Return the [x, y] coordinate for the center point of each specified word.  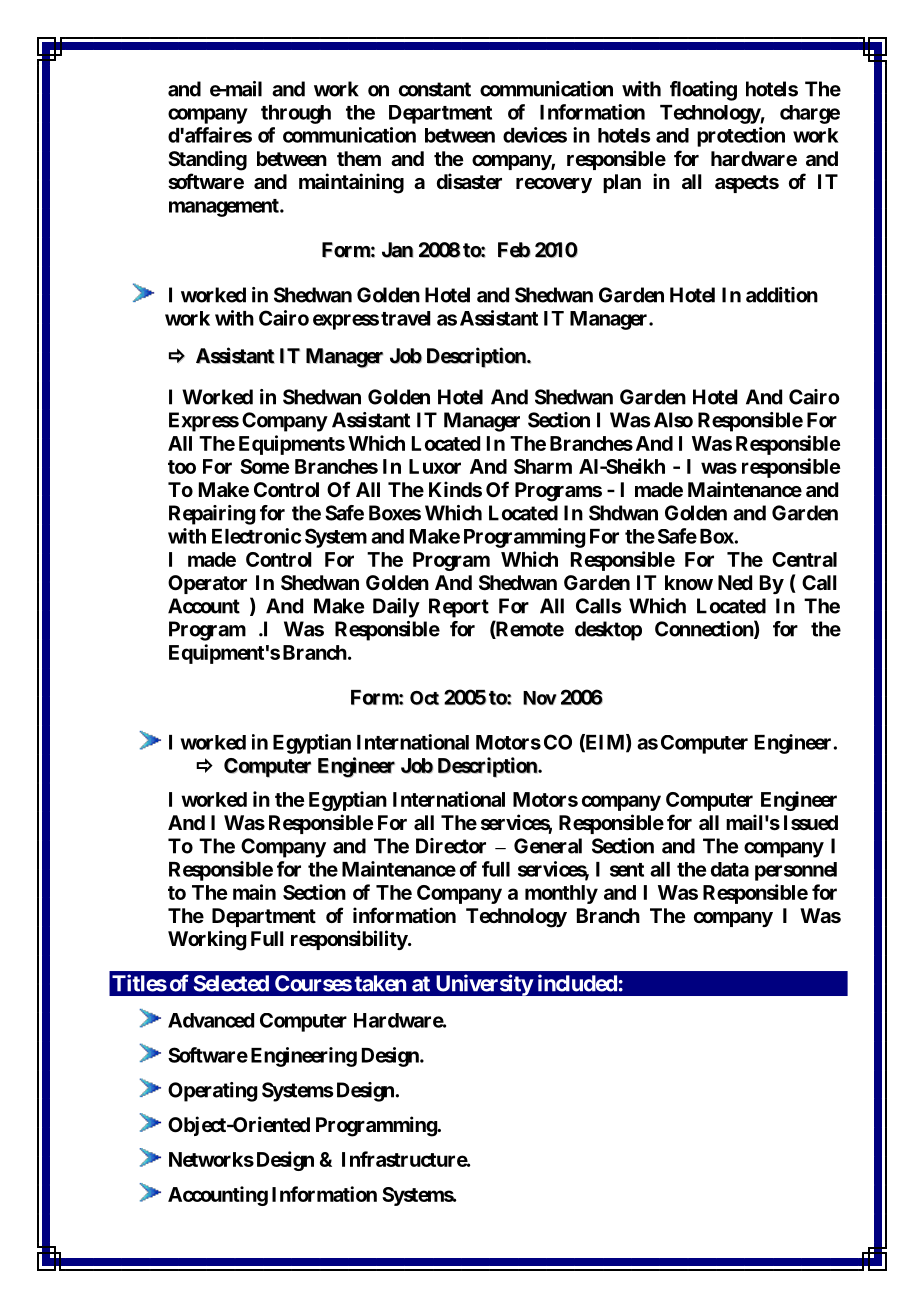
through [296, 114]
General [548, 846]
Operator [207, 584]
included [577, 983]
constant [435, 89]
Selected [231, 983]
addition [782, 295]
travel [406, 318]
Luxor [435, 466]
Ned [735, 582]
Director [451, 846]
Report [459, 608]
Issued [811, 822]
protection [741, 137]
